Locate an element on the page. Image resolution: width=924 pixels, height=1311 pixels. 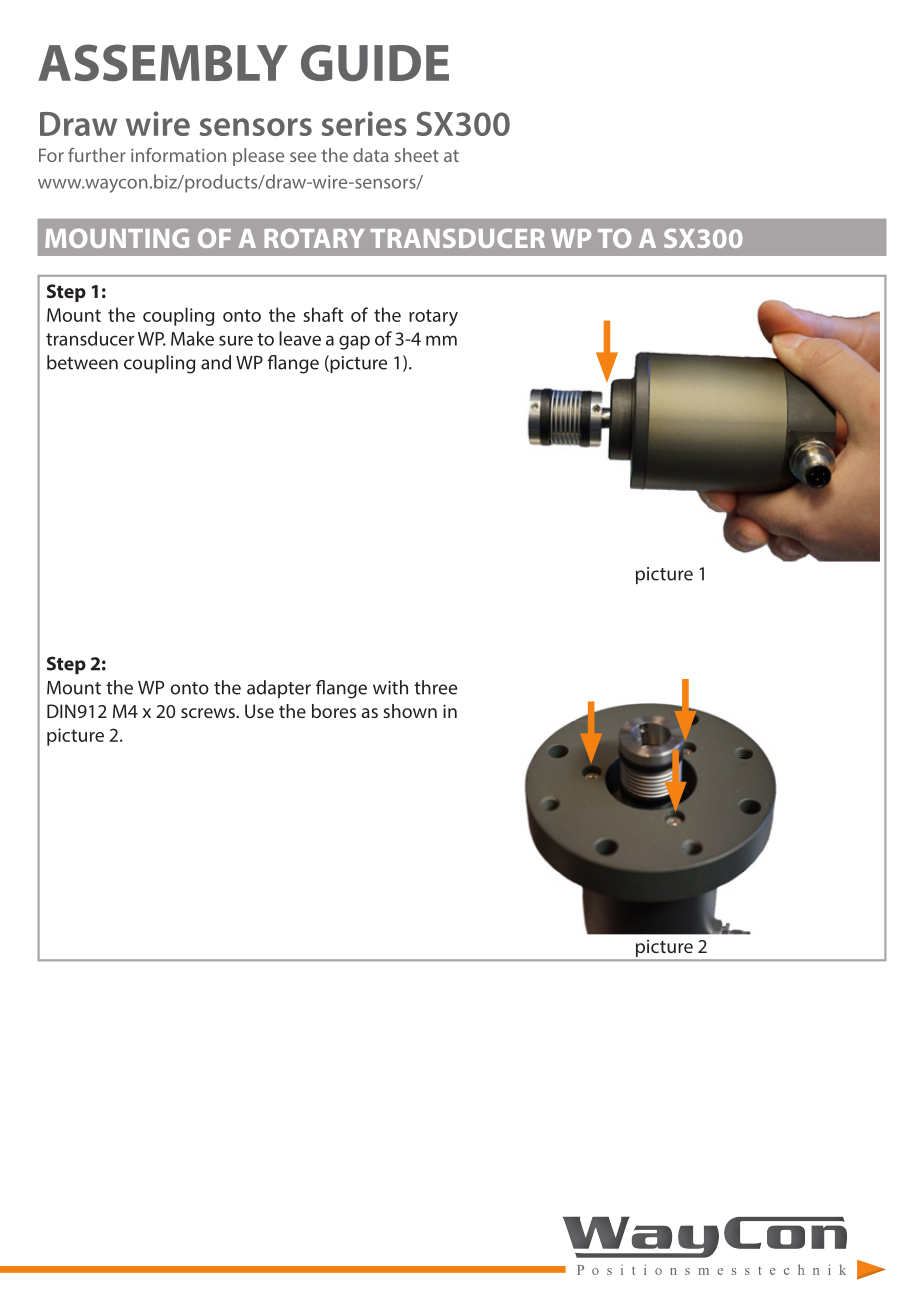
leave is located at coordinates (300, 338).
